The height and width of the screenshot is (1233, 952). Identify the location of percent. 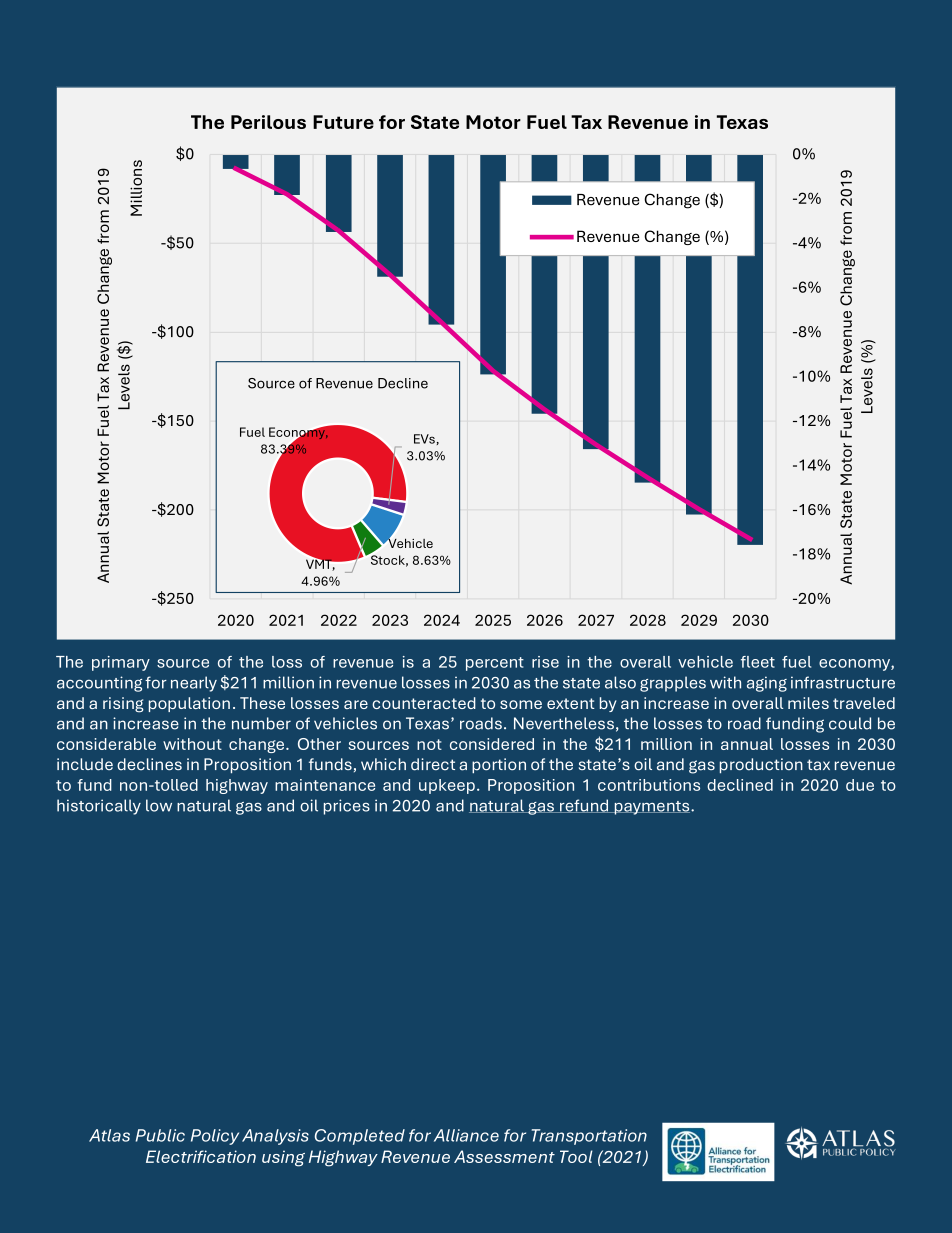
(495, 664).
